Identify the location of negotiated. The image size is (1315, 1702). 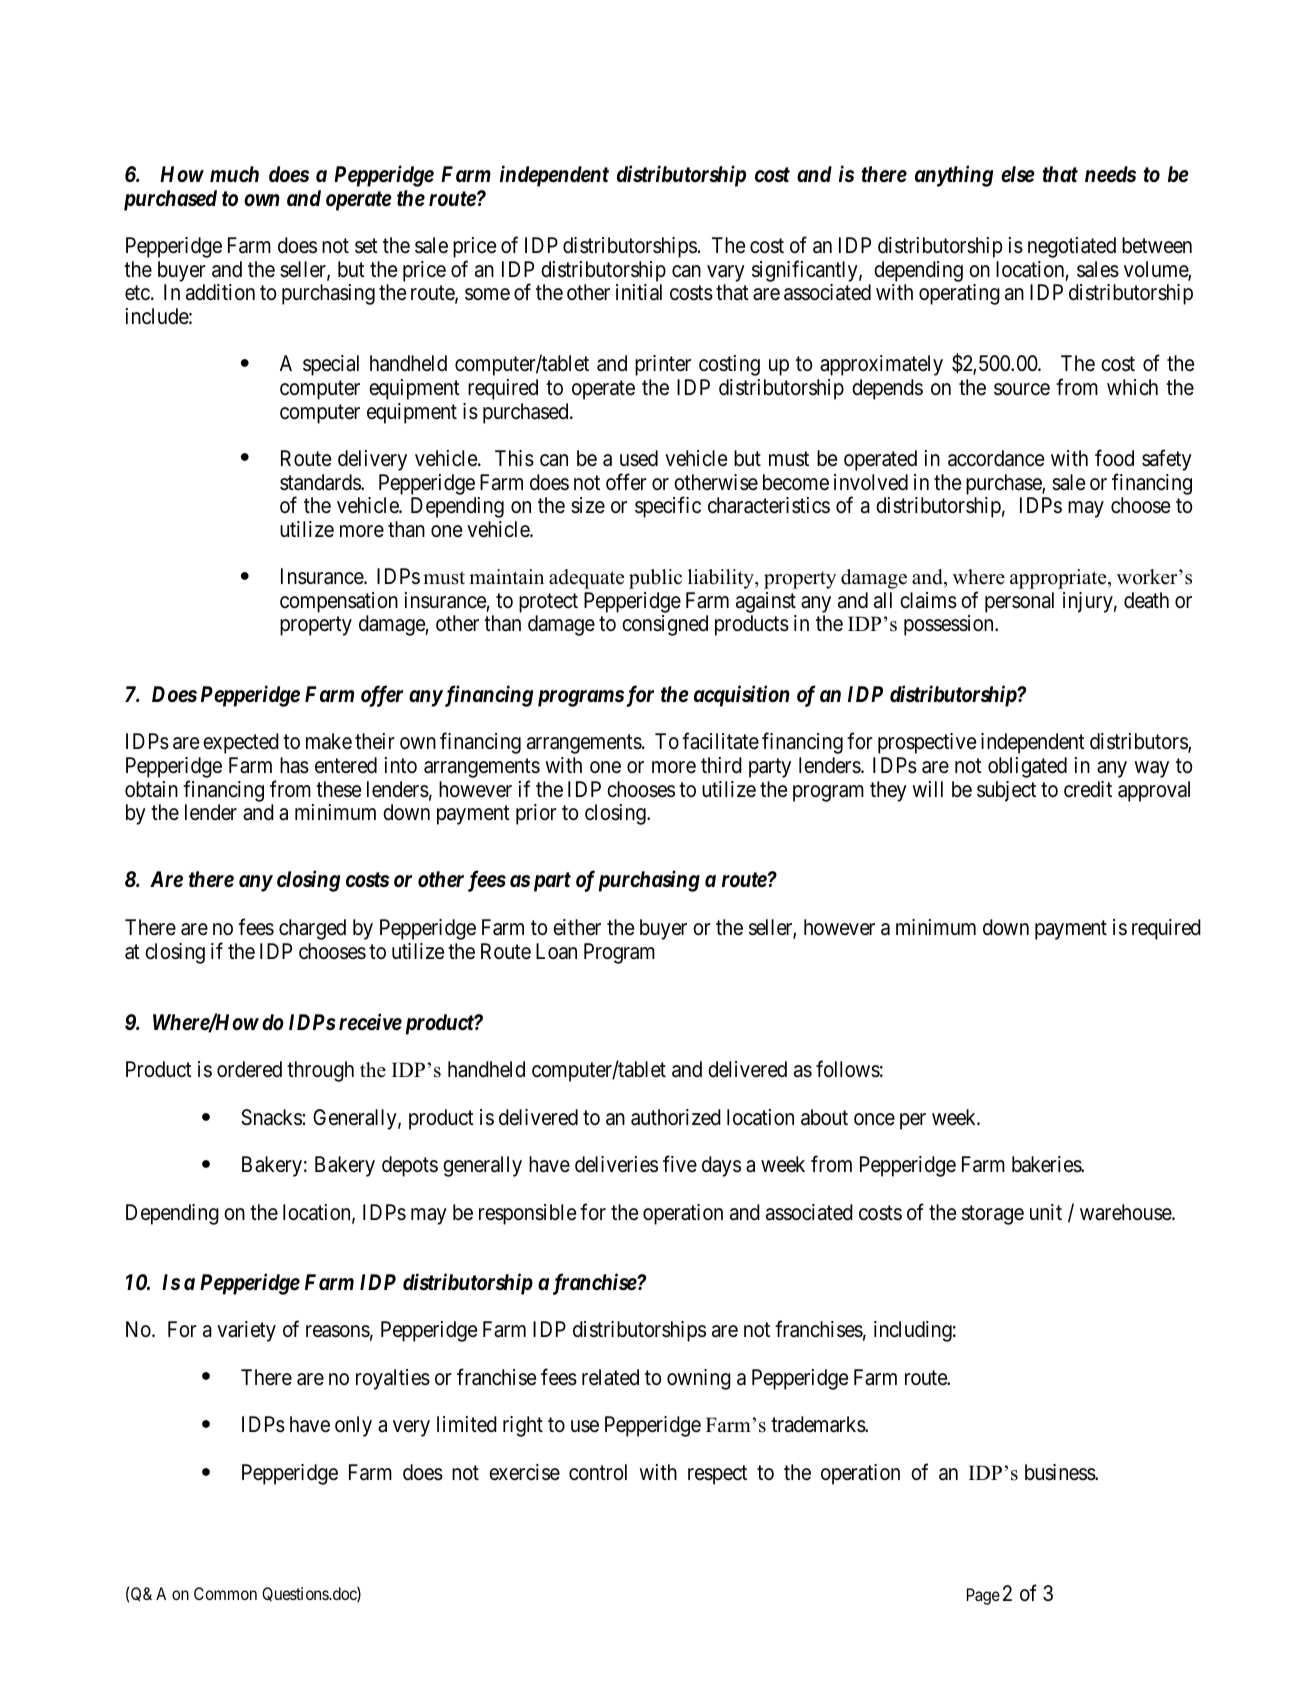
(1072, 247).
